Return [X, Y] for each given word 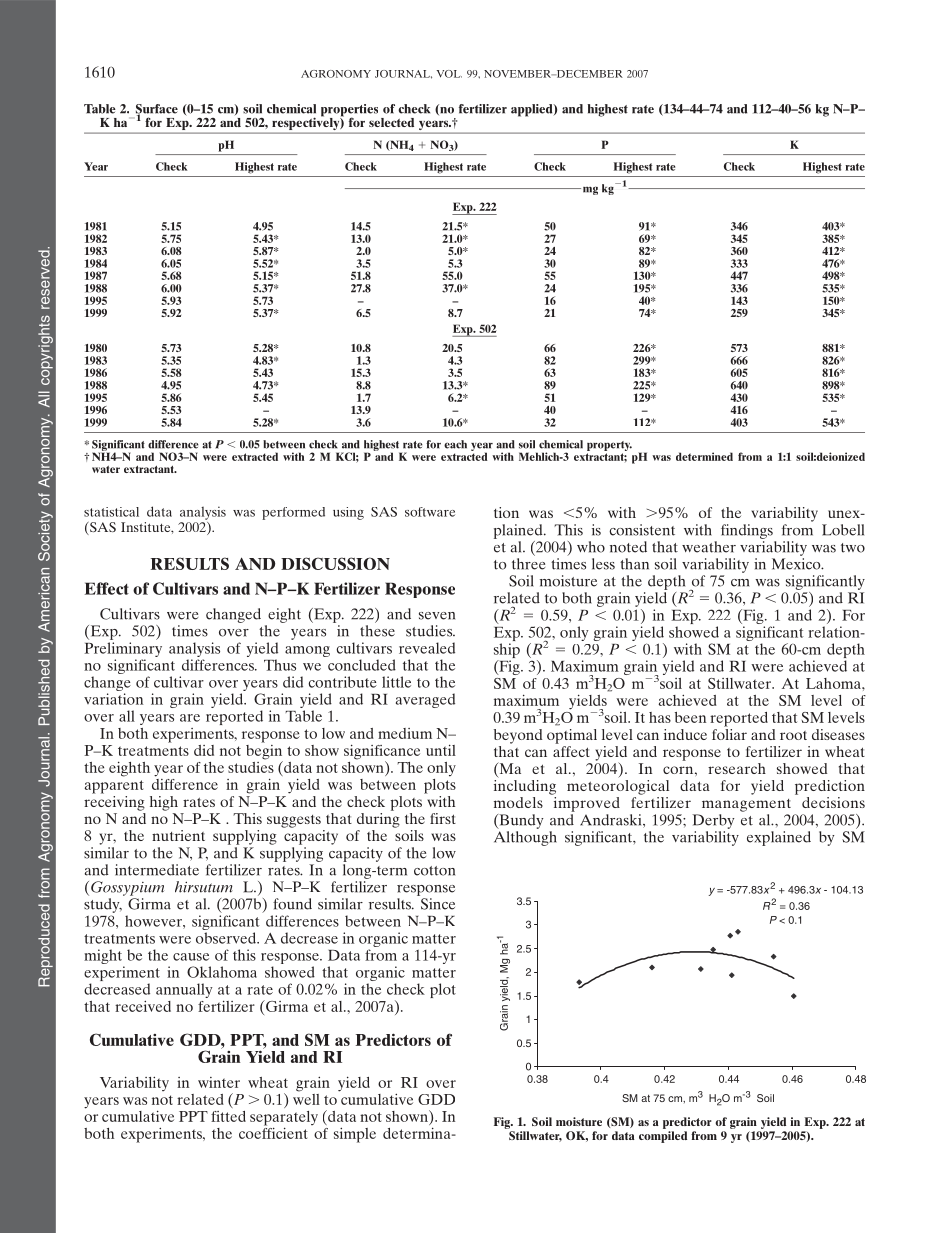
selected [391, 122]
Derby [713, 821]
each [455, 444]
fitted [228, 1116]
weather [709, 547]
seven [437, 616]
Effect [107, 588]
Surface [157, 110]
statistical [111, 512]
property [609, 446]
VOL [449, 74]
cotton [434, 871]
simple [355, 1135]
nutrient [178, 835]
